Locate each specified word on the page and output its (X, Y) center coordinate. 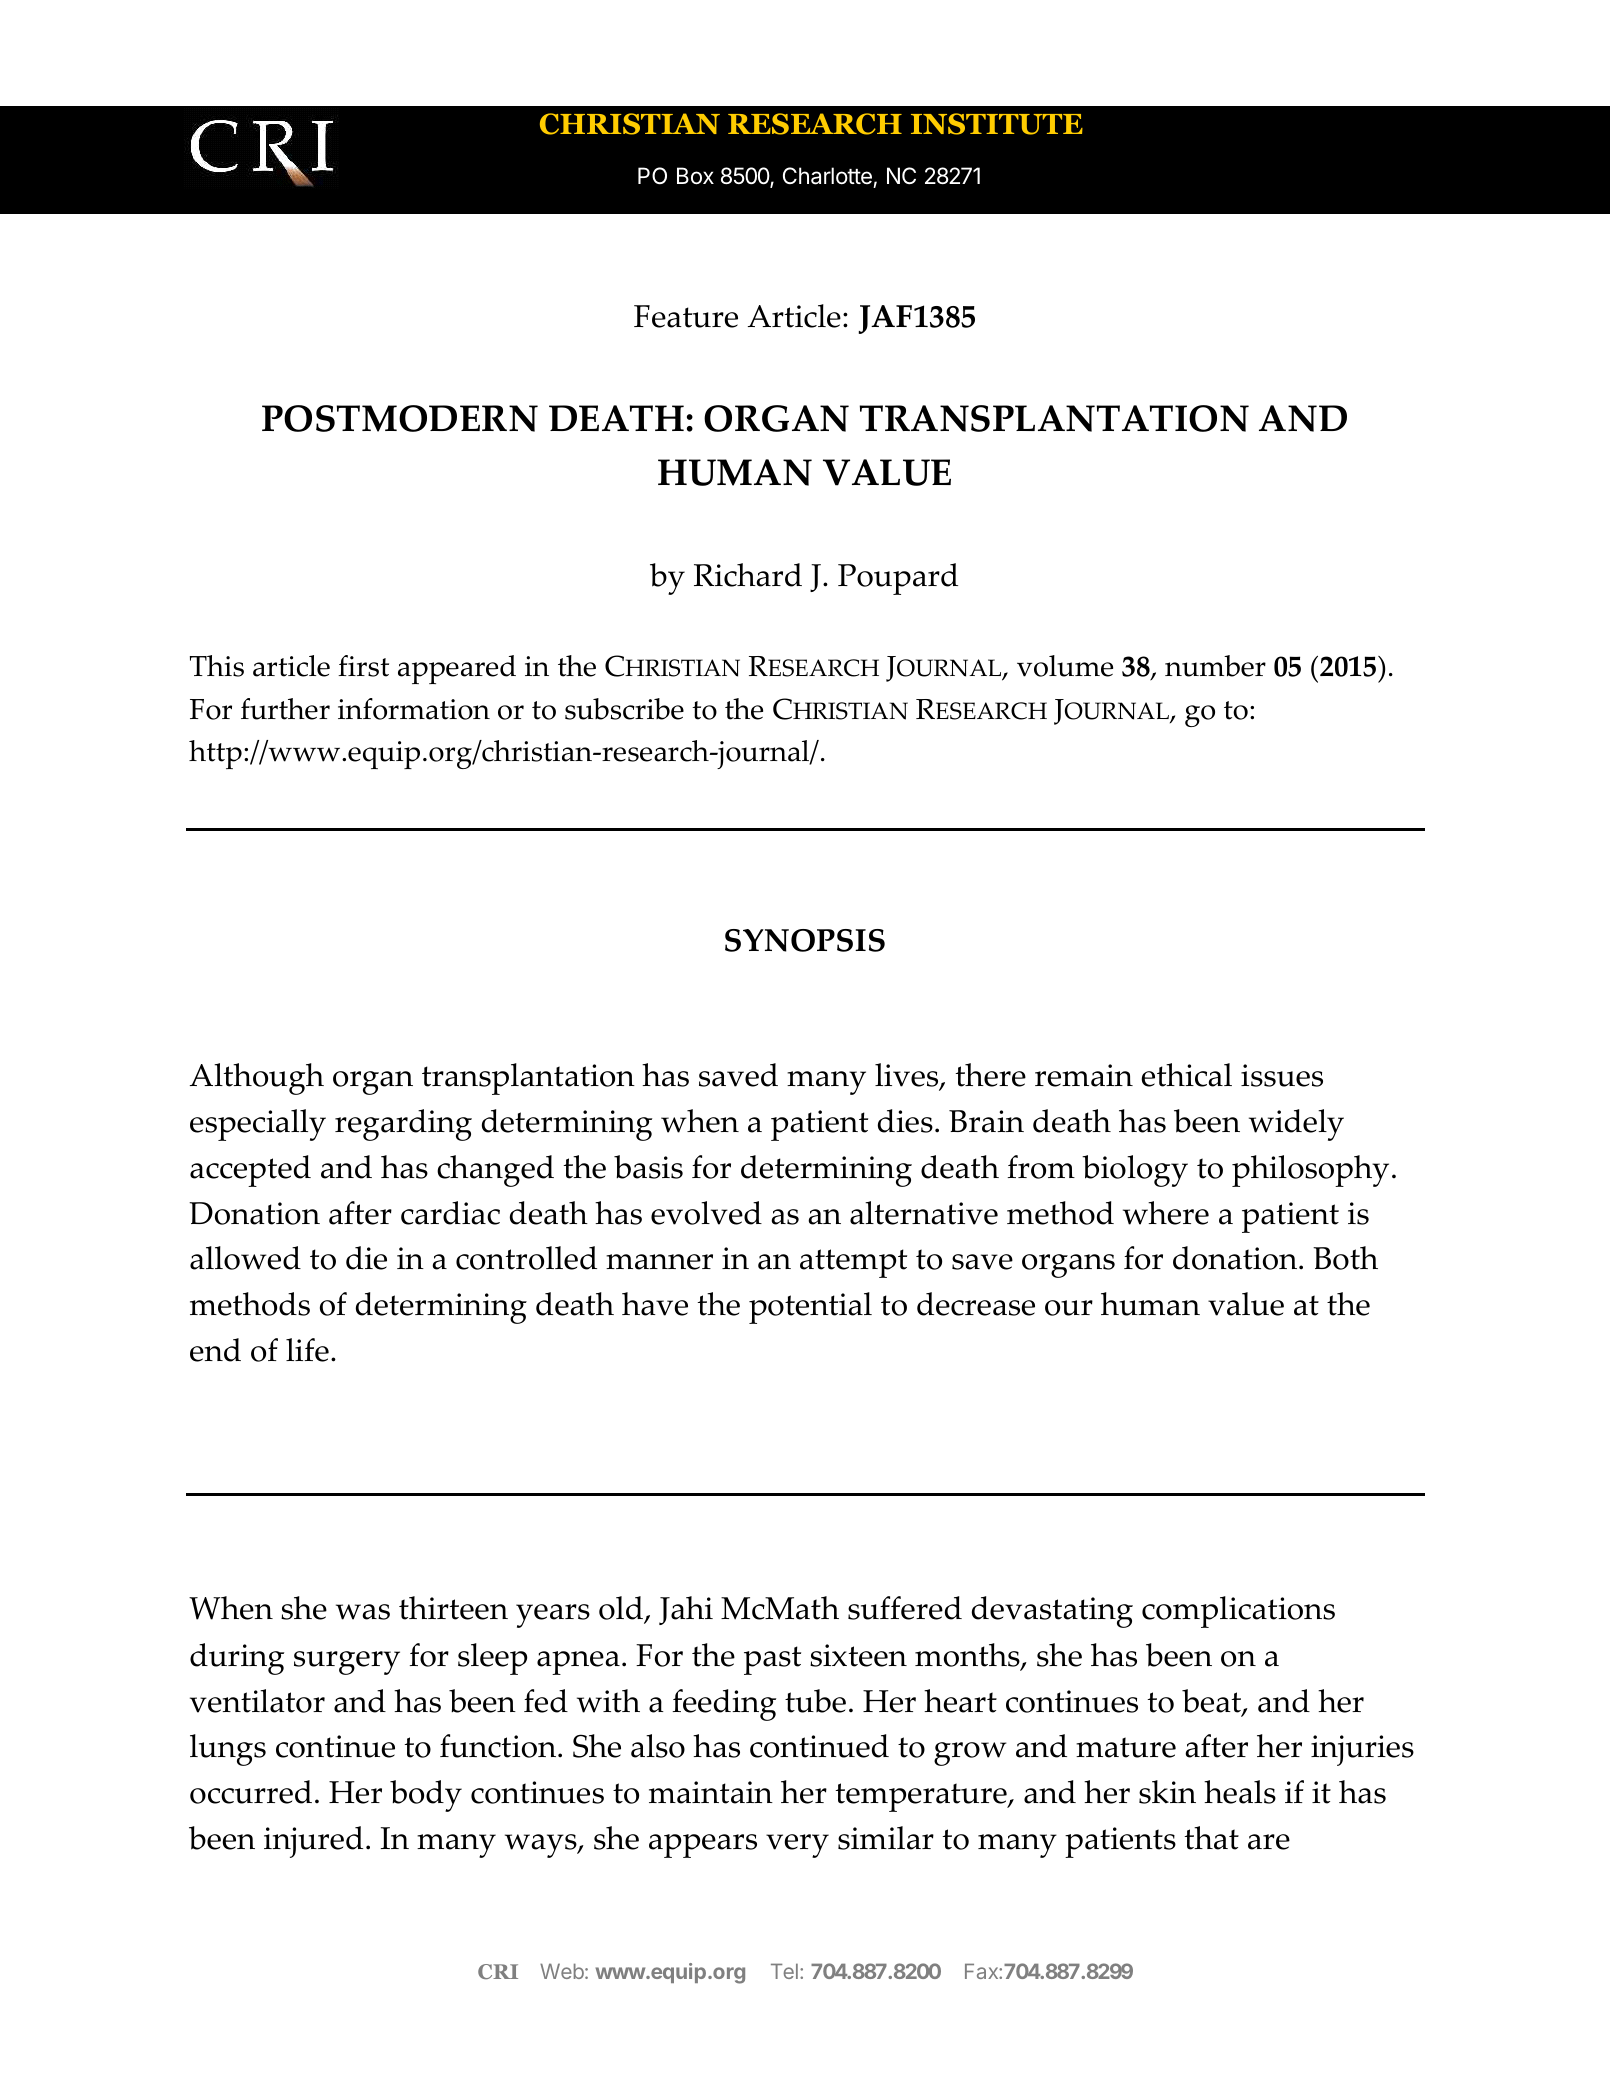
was (363, 1612)
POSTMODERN (400, 418)
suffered (905, 1608)
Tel (784, 1971)
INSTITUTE (997, 124)
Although (257, 1079)
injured (313, 1842)
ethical (1186, 1075)
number (1215, 666)
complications (1238, 1612)
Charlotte (828, 177)
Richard (748, 575)
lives (908, 1076)
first (363, 666)
